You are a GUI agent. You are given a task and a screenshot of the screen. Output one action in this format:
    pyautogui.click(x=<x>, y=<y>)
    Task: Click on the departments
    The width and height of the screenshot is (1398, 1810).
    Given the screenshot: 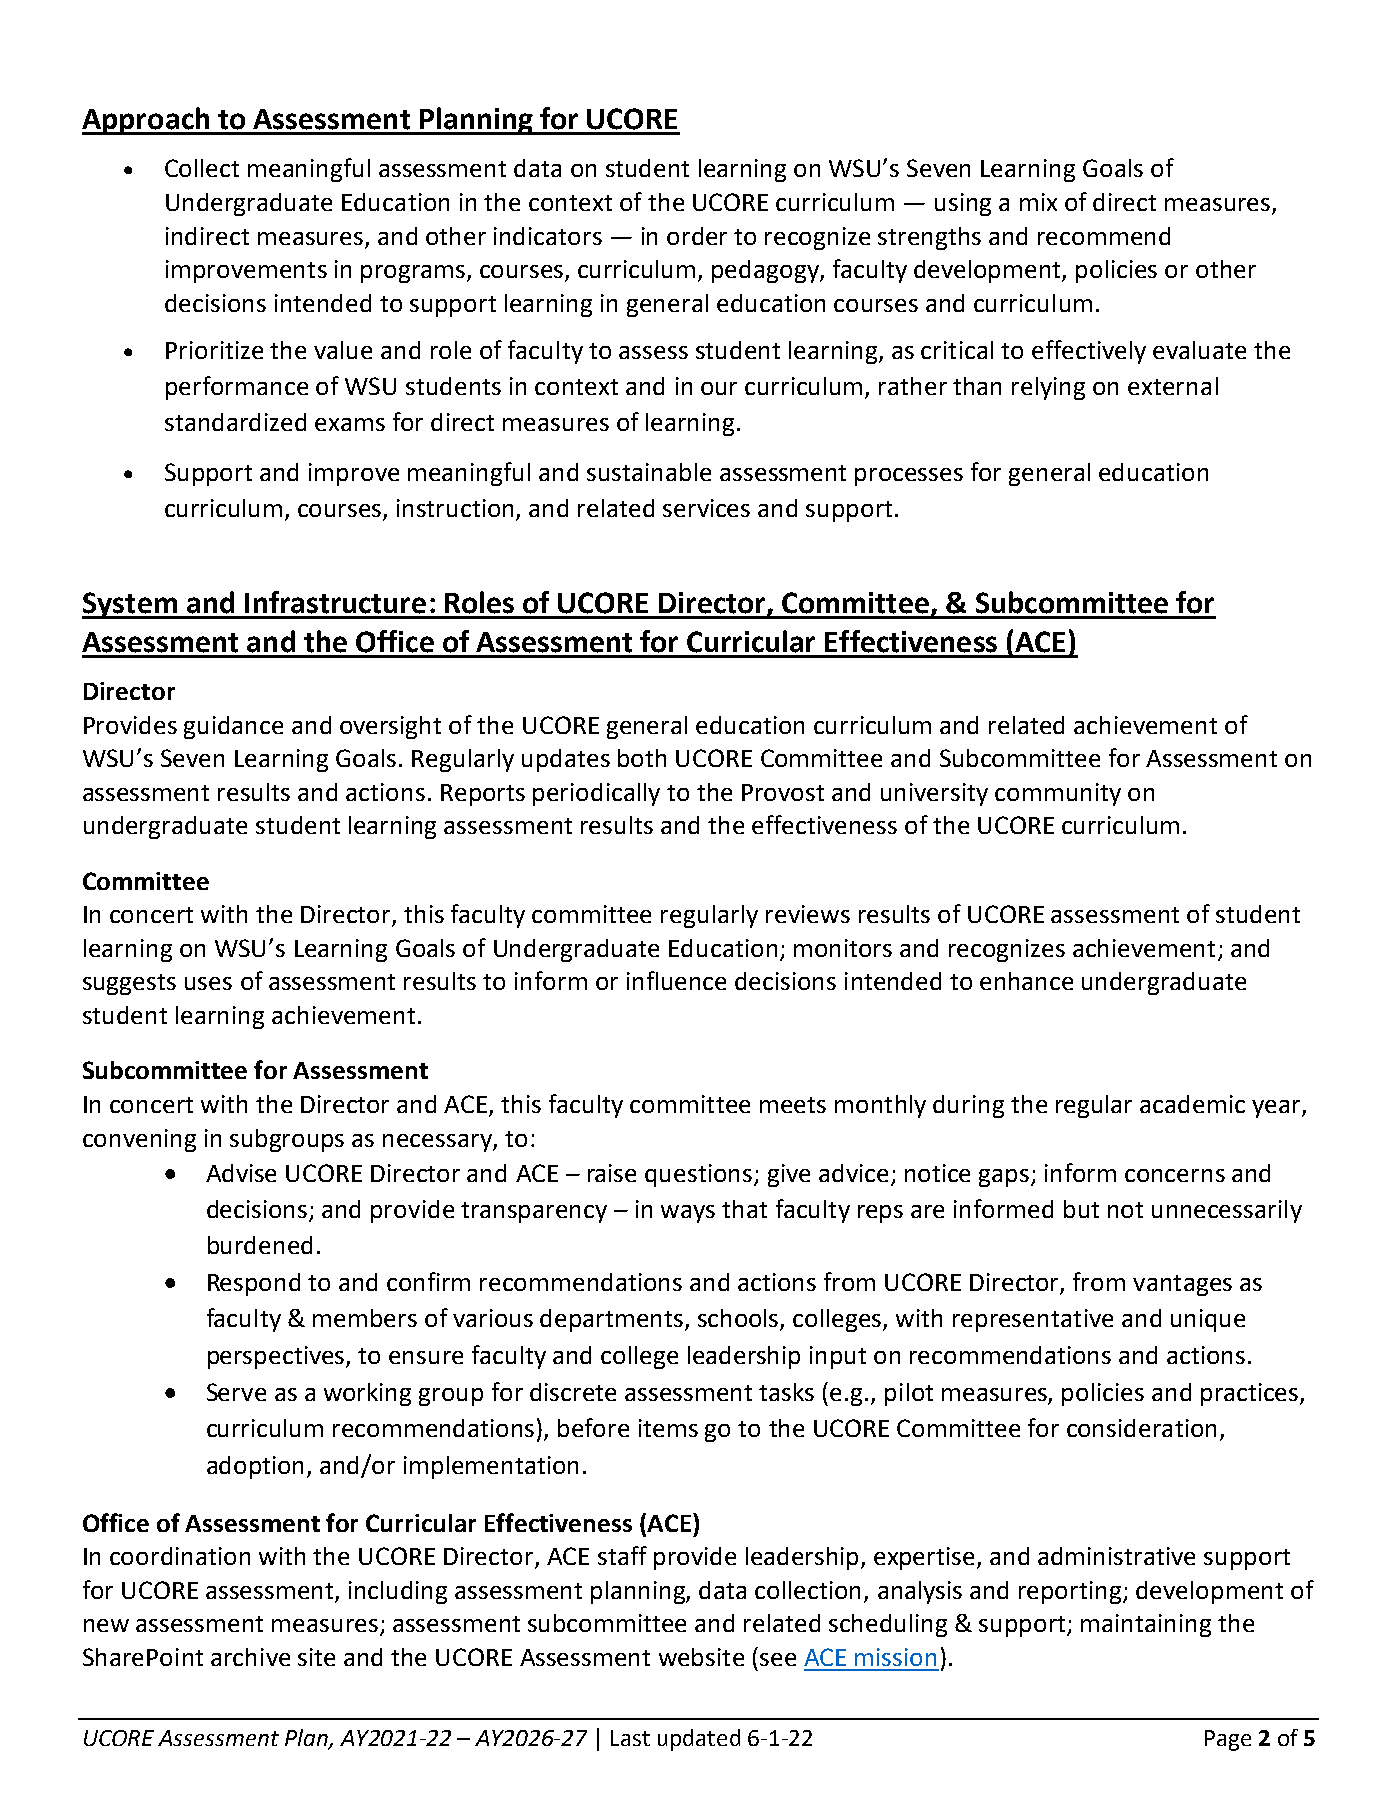 What is the action you would take?
    pyautogui.click(x=613, y=1320)
